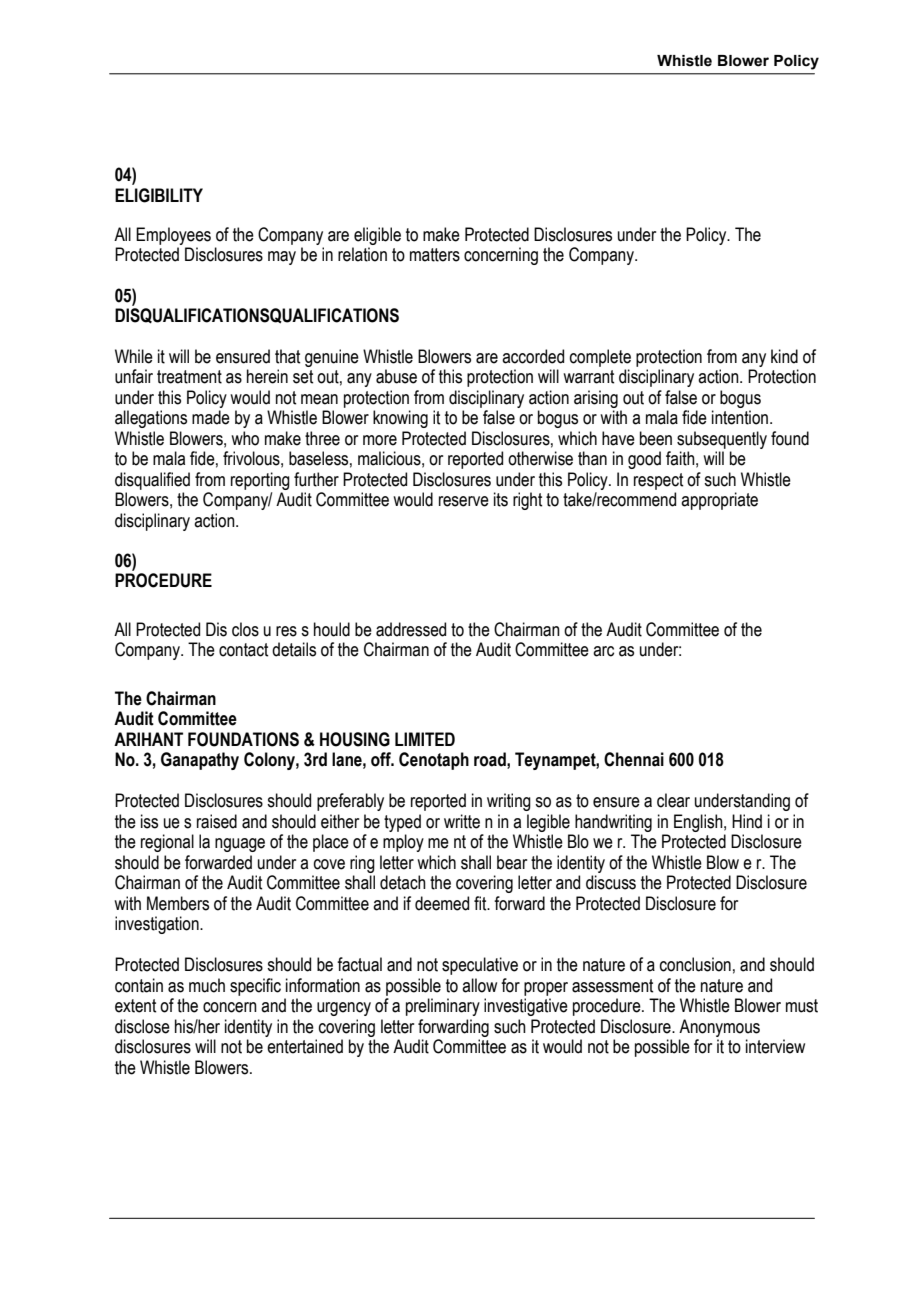 The height and width of the screenshot is (1307, 924). What do you see at coordinates (719, 1028) in the screenshot?
I see `Anonymous` at bounding box center [719, 1028].
